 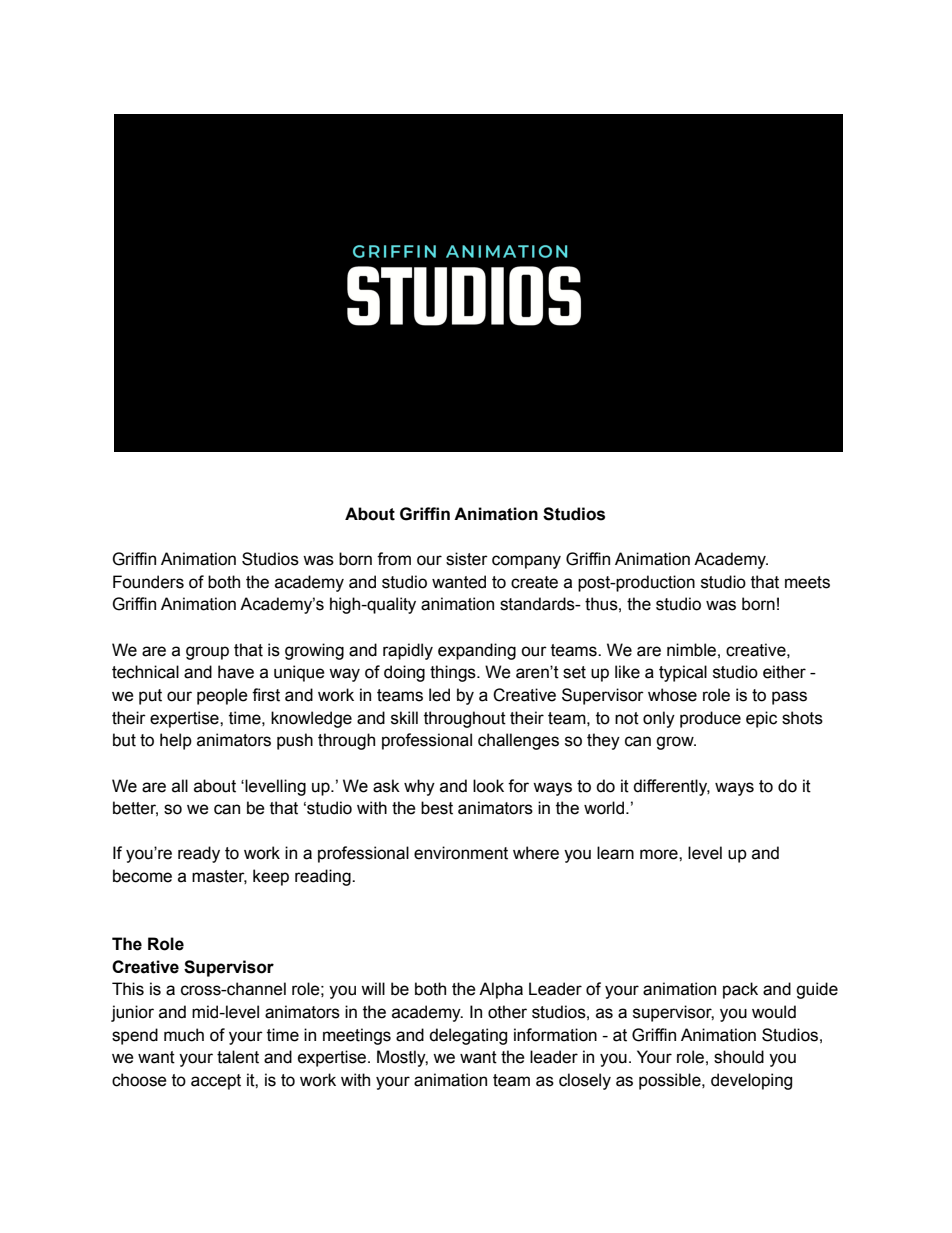 What do you see at coordinates (740, 990) in the screenshot?
I see `pack` at bounding box center [740, 990].
